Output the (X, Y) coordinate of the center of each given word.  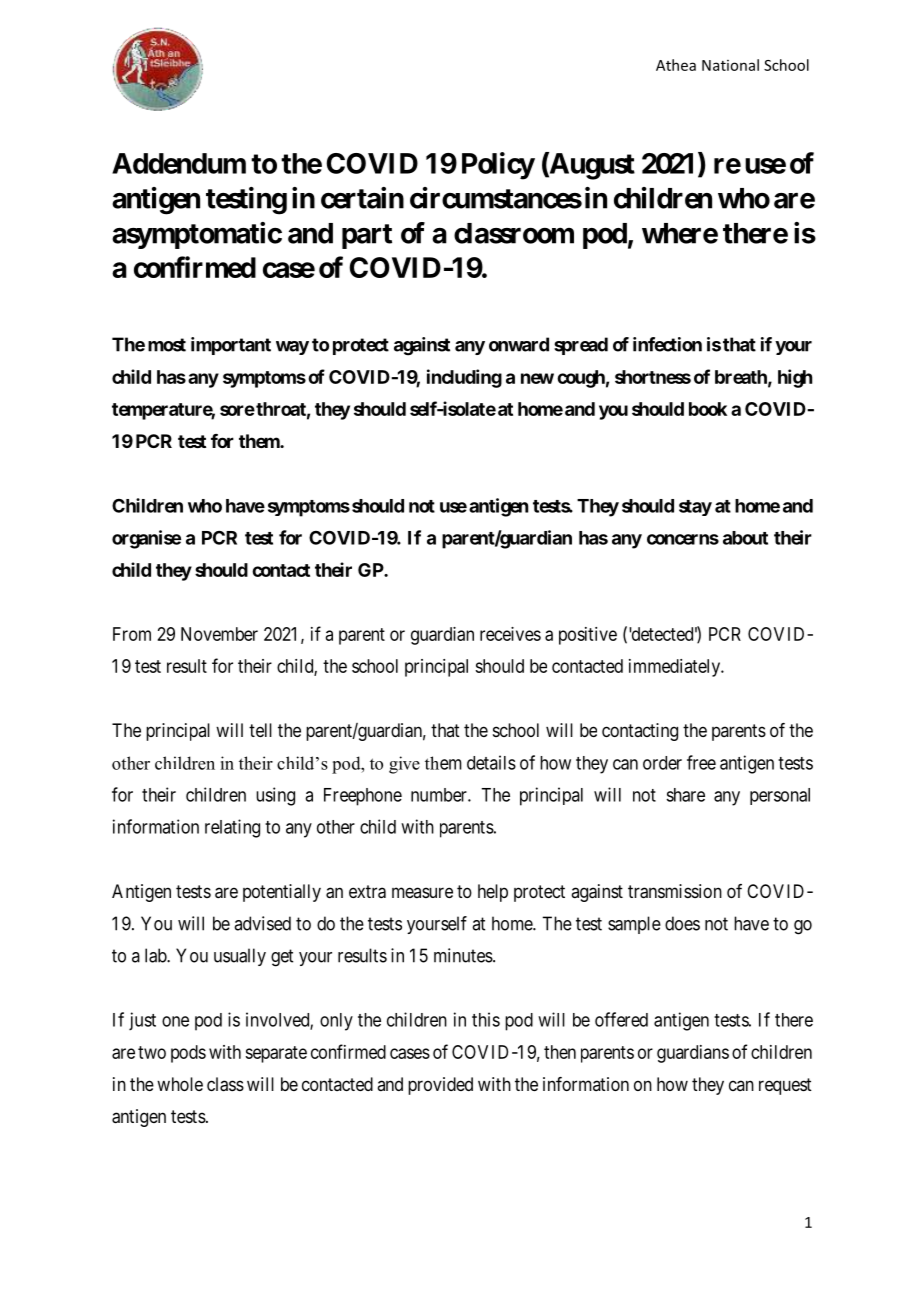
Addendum (179, 163)
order (662, 763)
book (708, 409)
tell (260, 730)
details (491, 762)
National (730, 65)
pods (188, 1054)
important (231, 346)
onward (519, 344)
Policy (498, 166)
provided (440, 1086)
